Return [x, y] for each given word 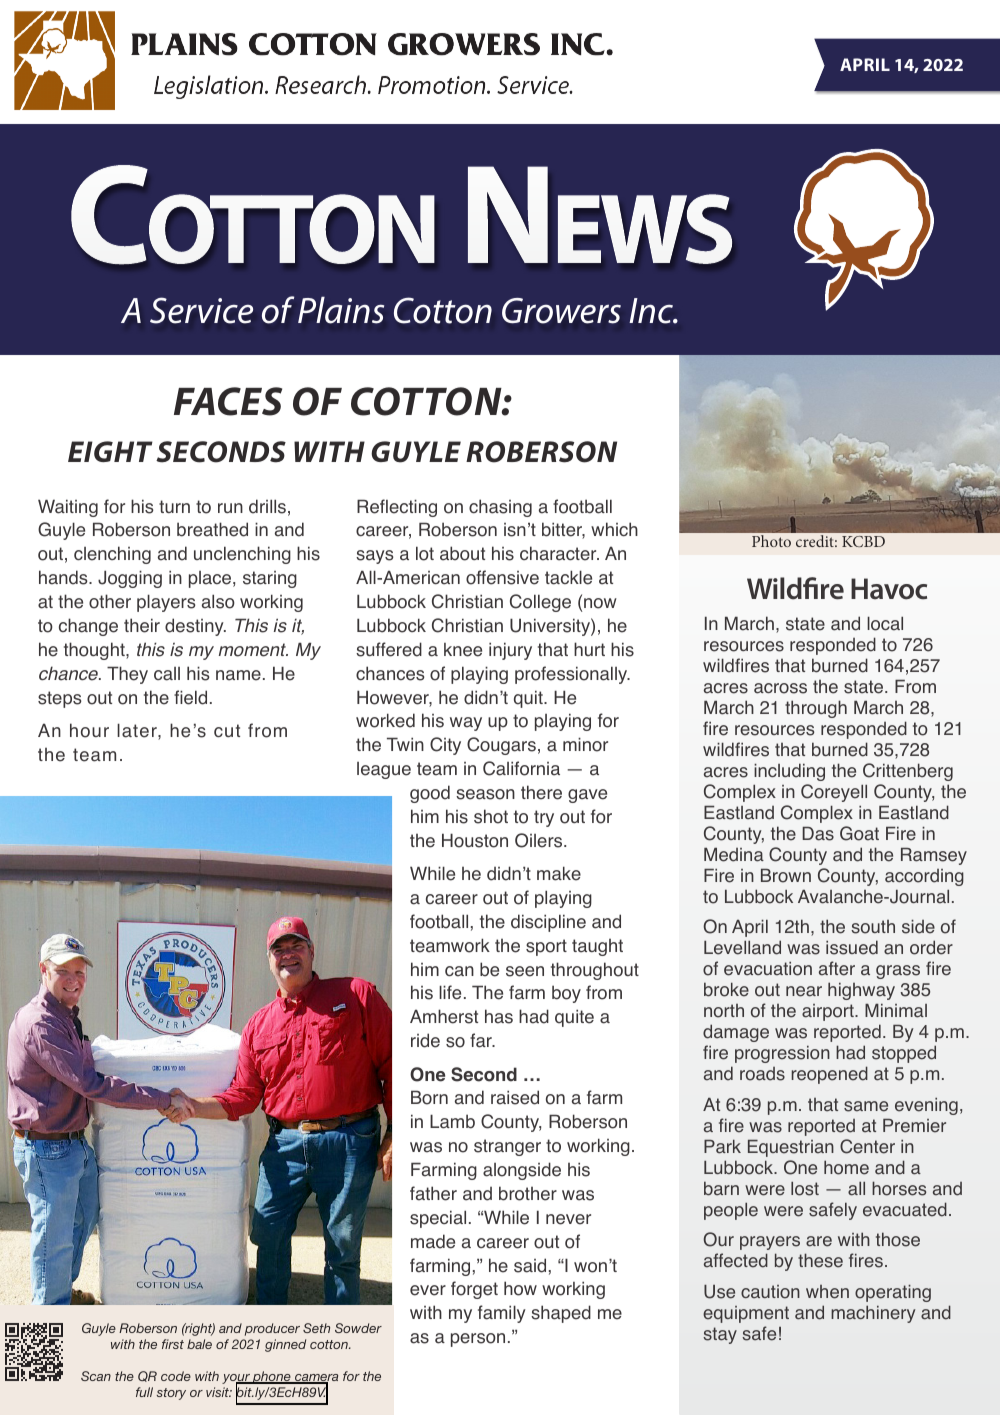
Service [201, 310]
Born [429, 1097]
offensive [502, 577]
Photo [771, 541]
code [176, 1376]
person [478, 1340]
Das [818, 834]
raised [515, 1097]
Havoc [889, 589]
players [166, 603]
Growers [561, 311]
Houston [475, 840]
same [866, 1106]
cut [227, 730]
